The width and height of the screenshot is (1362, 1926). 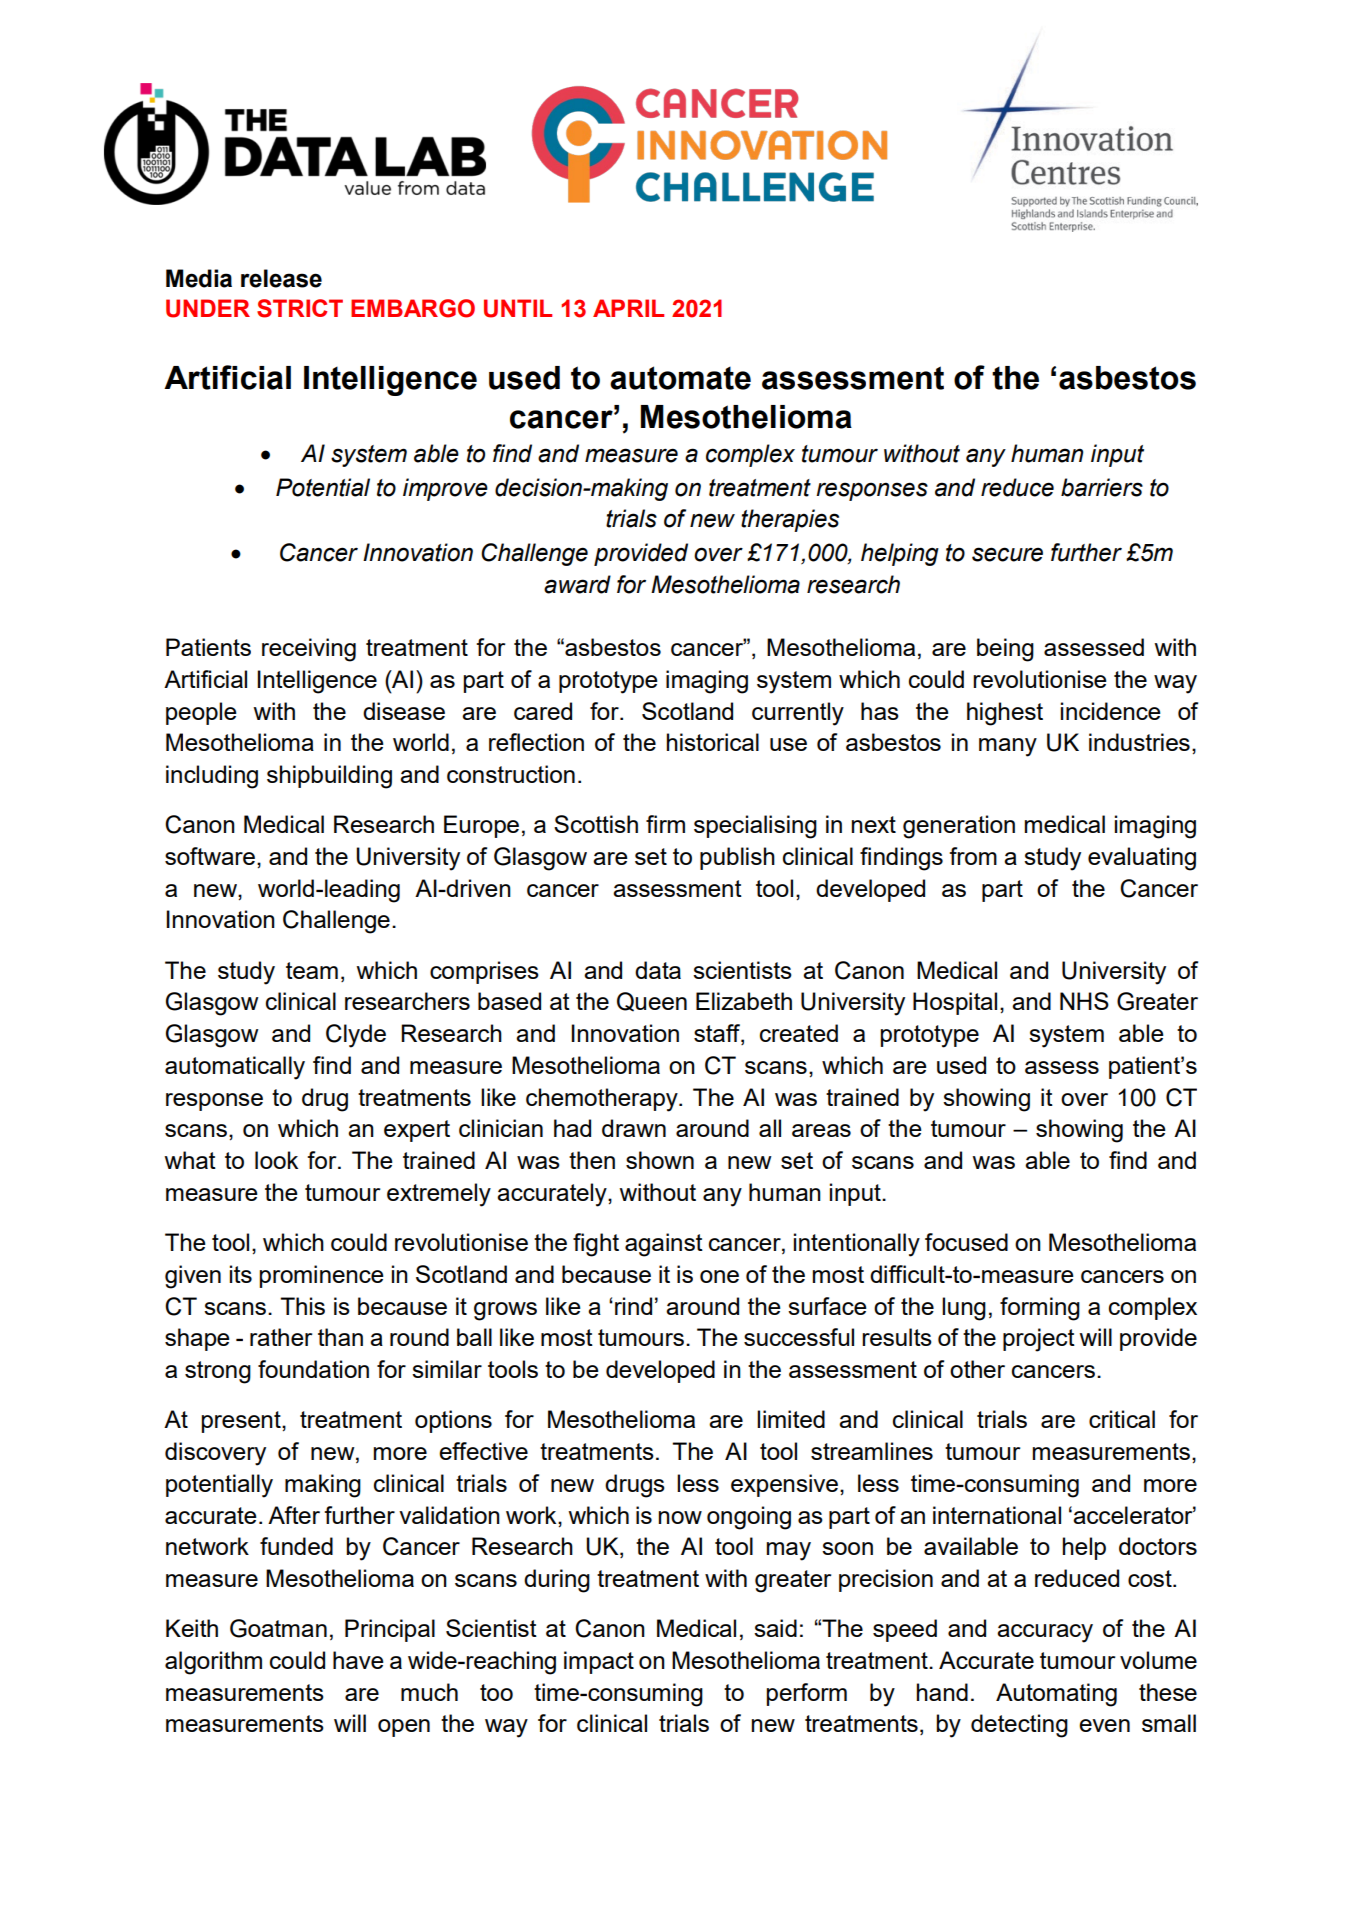 What do you see at coordinates (1005, 650) in the screenshot?
I see `being` at bounding box center [1005, 650].
